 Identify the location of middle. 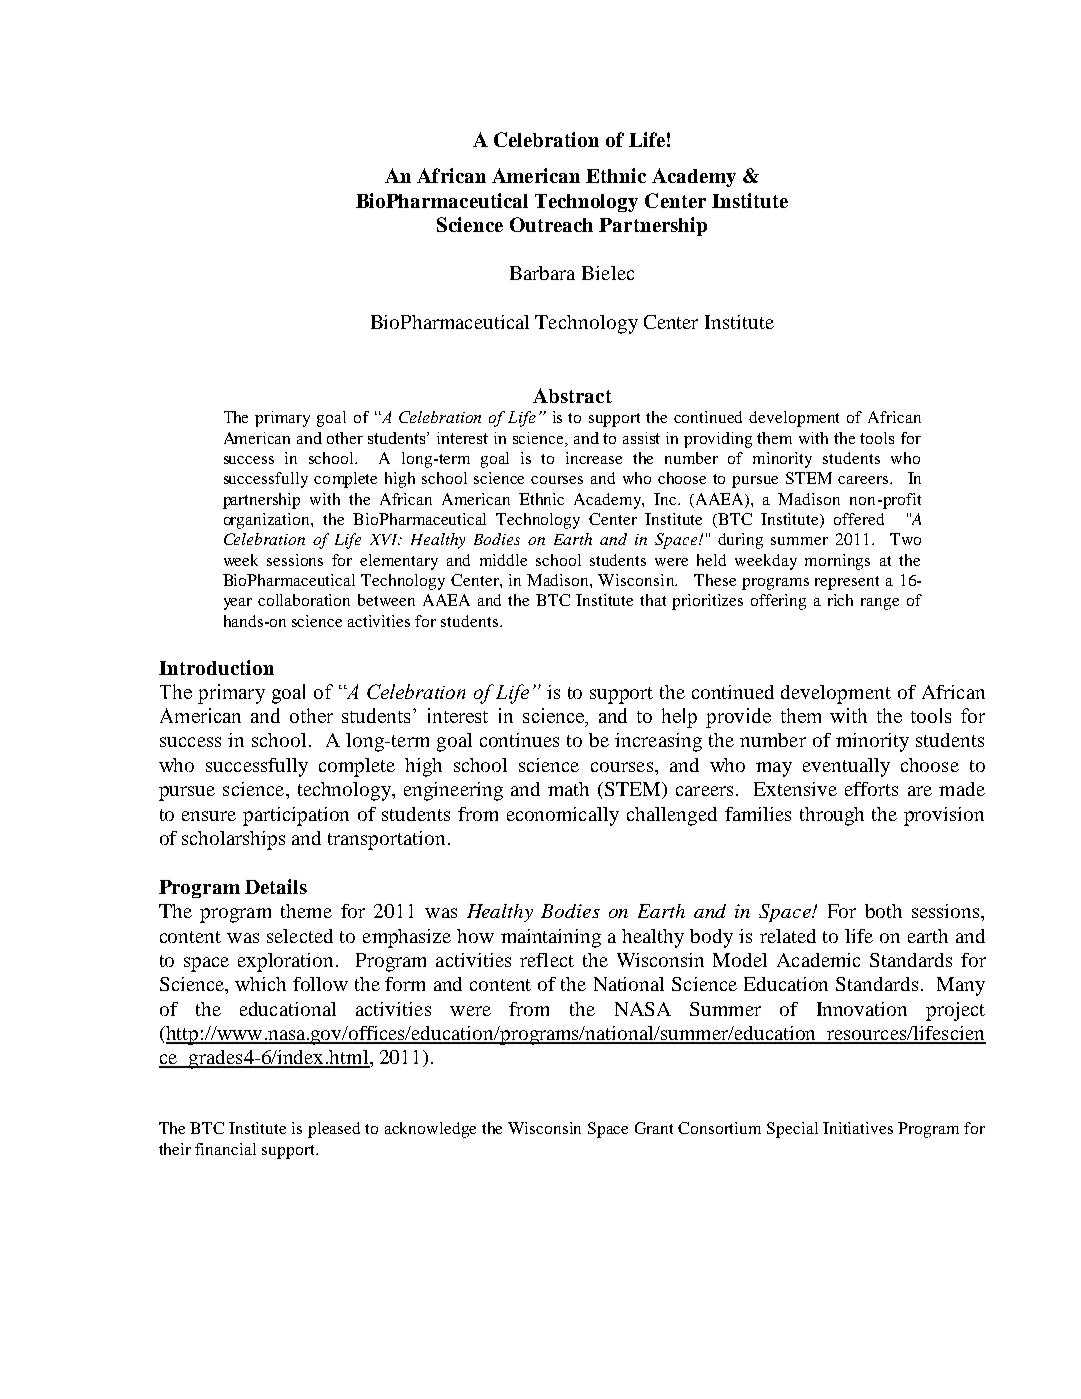
(503, 560).
